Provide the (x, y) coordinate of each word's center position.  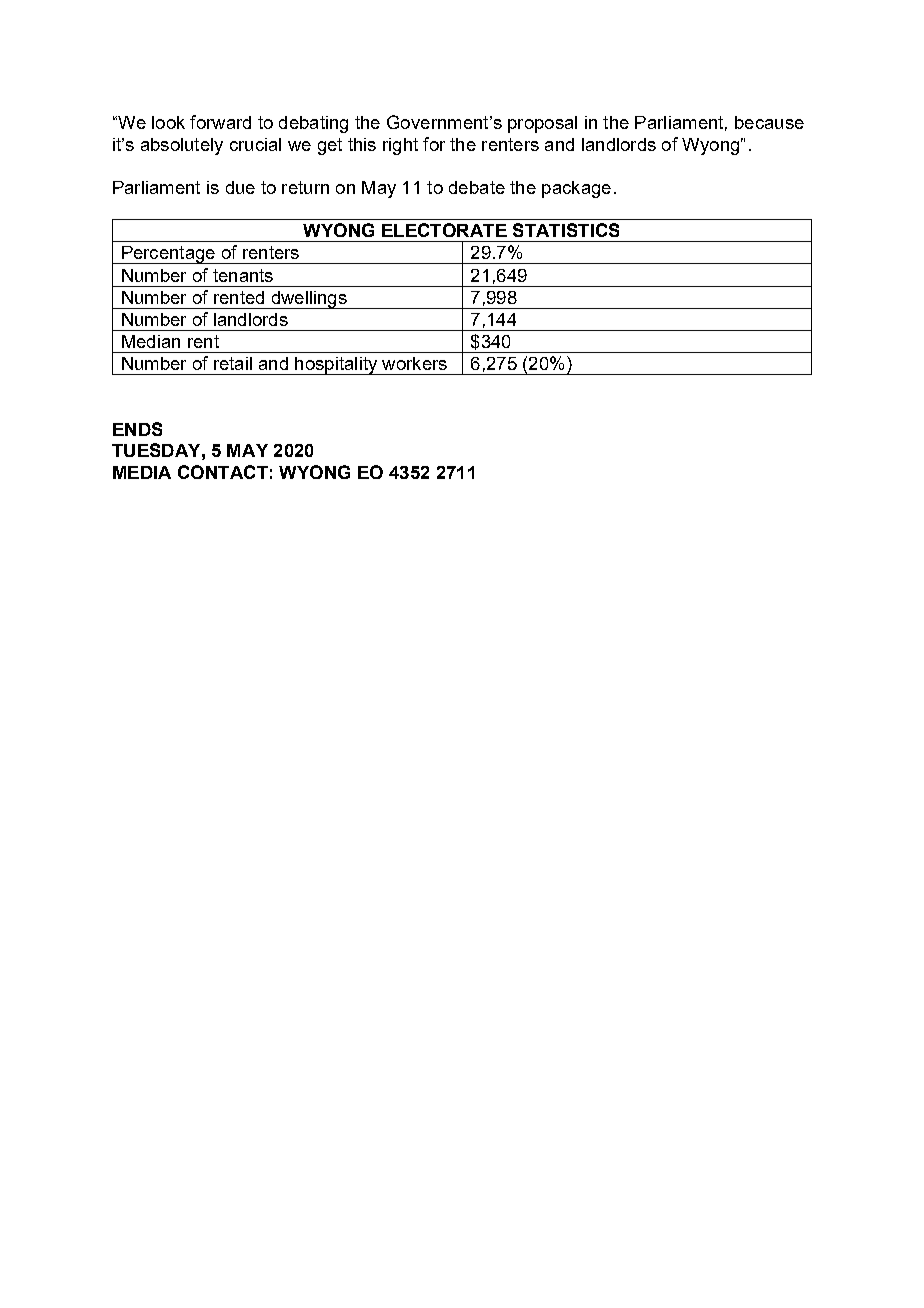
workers (414, 363)
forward (220, 122)
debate (477, 187)
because (769, 122)
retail (233, 363)
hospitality (336, 366)
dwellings (309, 300)
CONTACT (223, 472)
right (400, 146)
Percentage (168, 255)
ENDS (137, 429)
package (576, 189)
